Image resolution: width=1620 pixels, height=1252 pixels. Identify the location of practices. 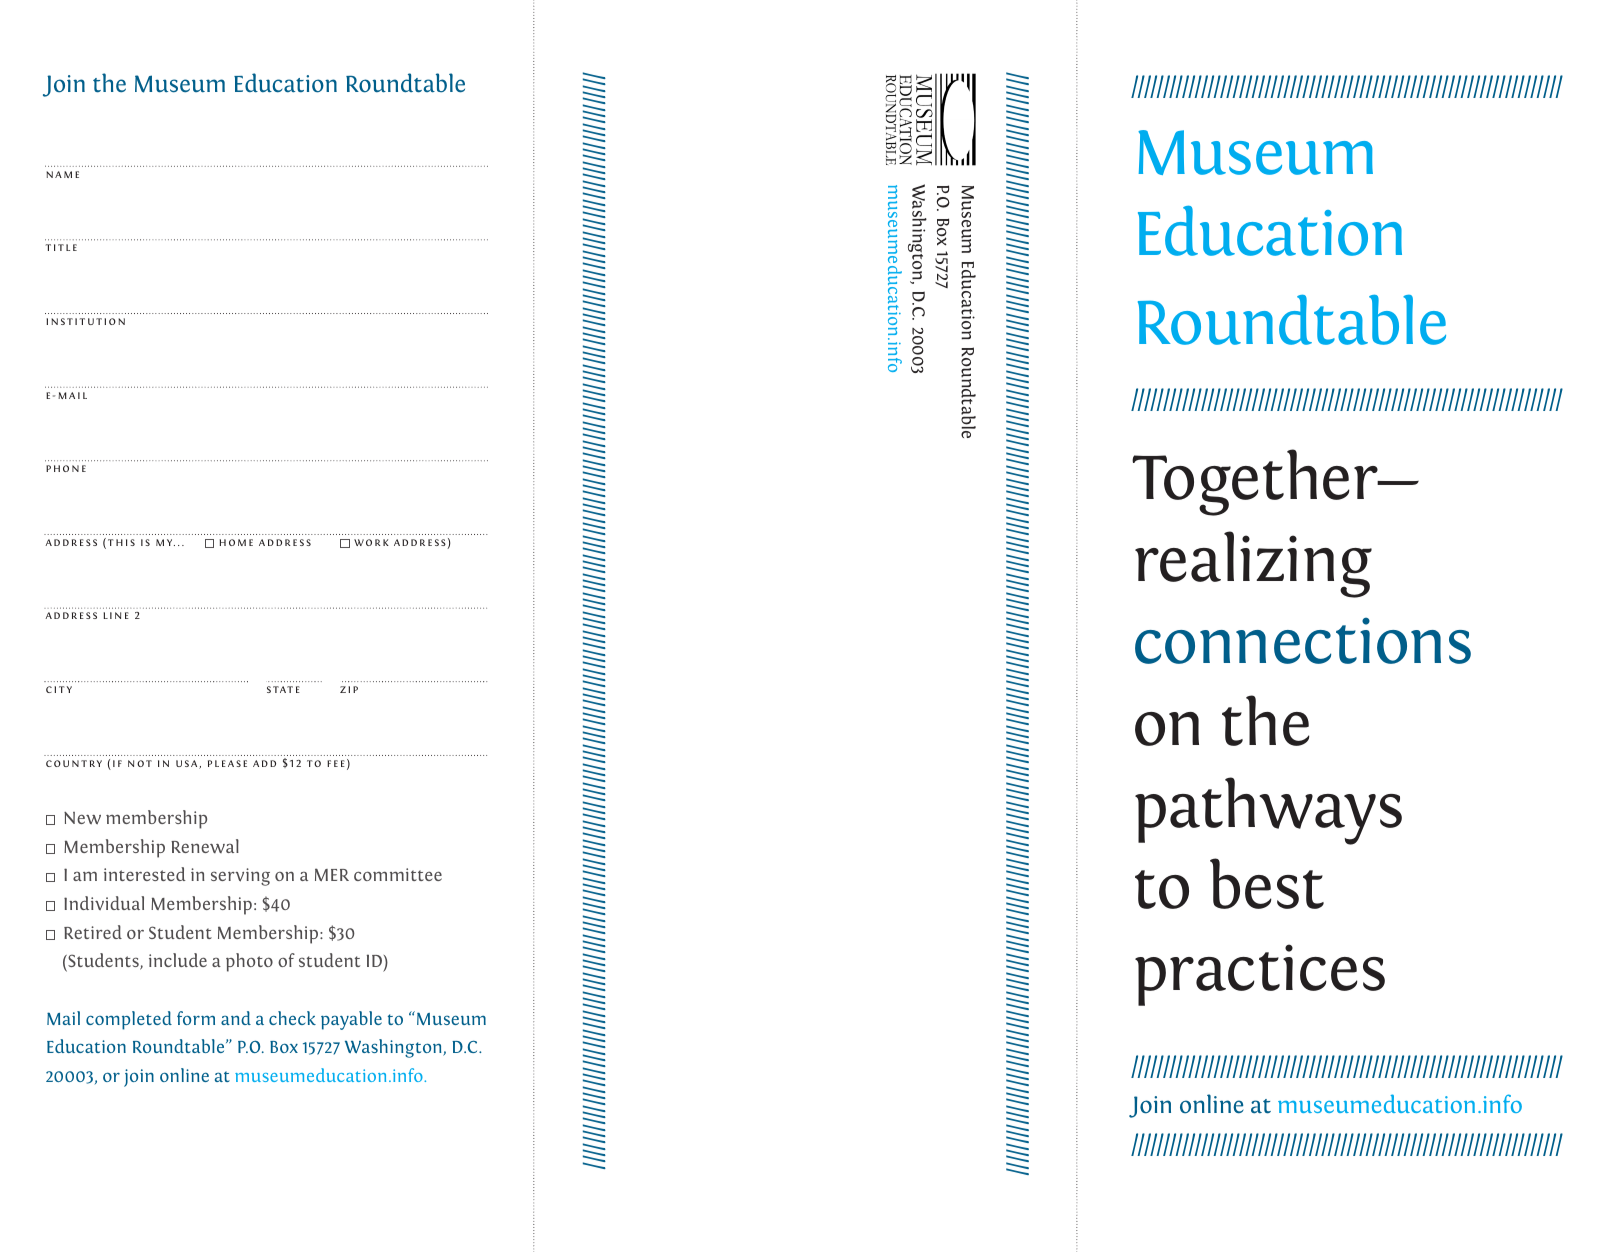
(1260, 975).
